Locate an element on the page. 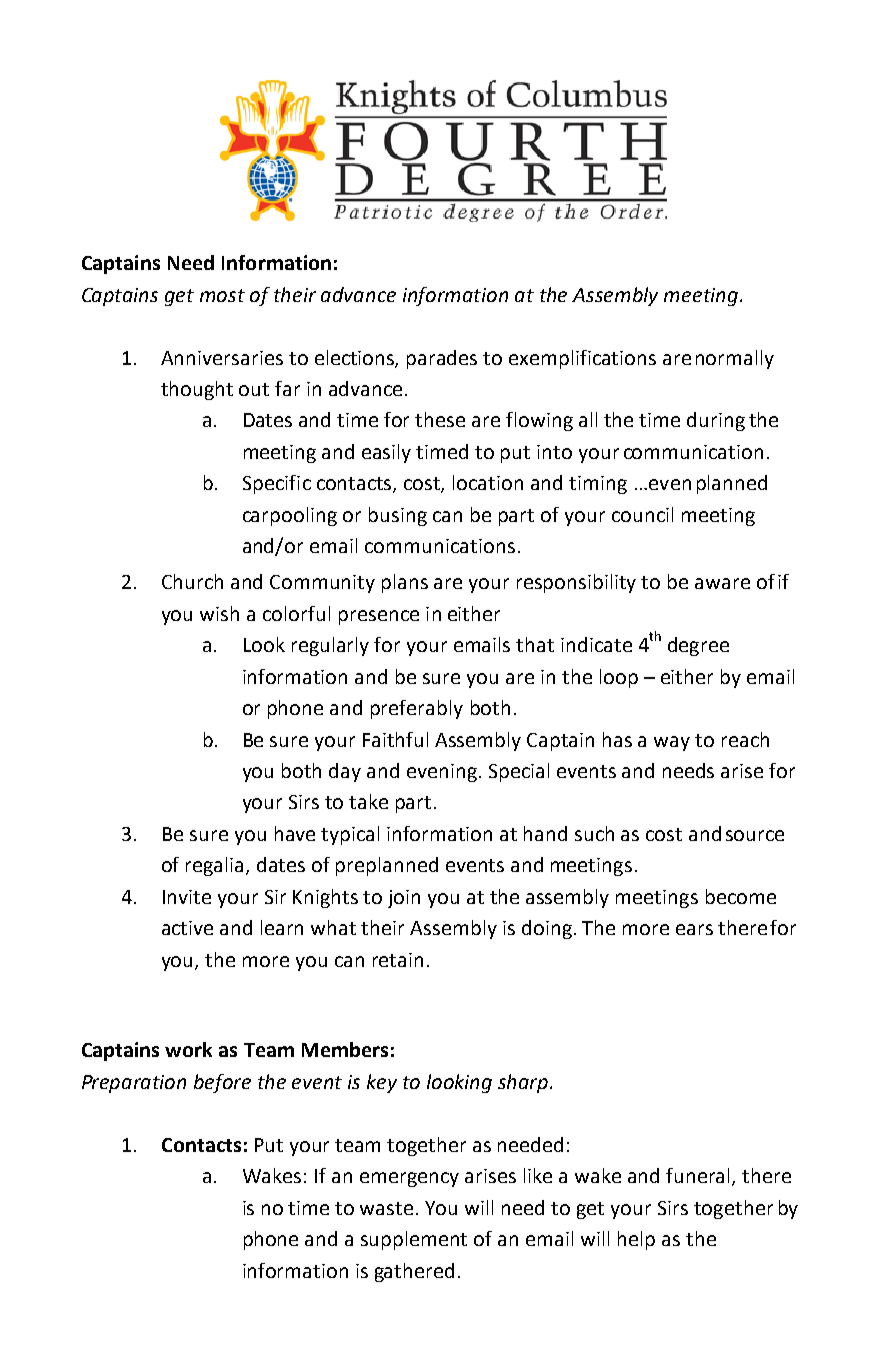 The height and width of the document is (1372, 887). join is located at coordinates (404, 899).
